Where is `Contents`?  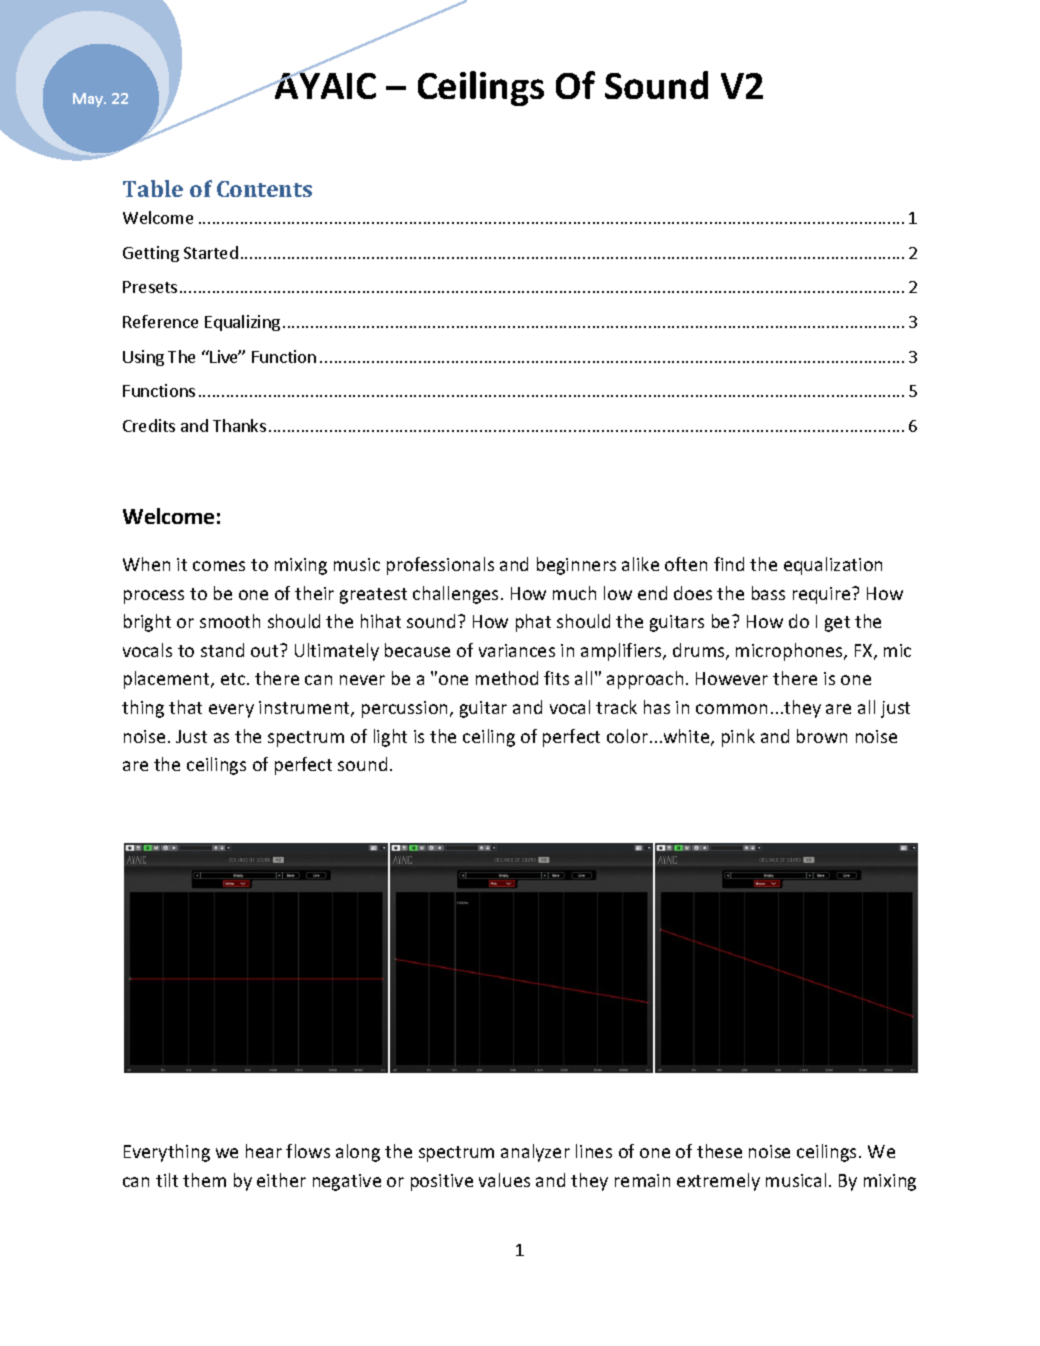 Contents is located at coordinates (264, 189).
